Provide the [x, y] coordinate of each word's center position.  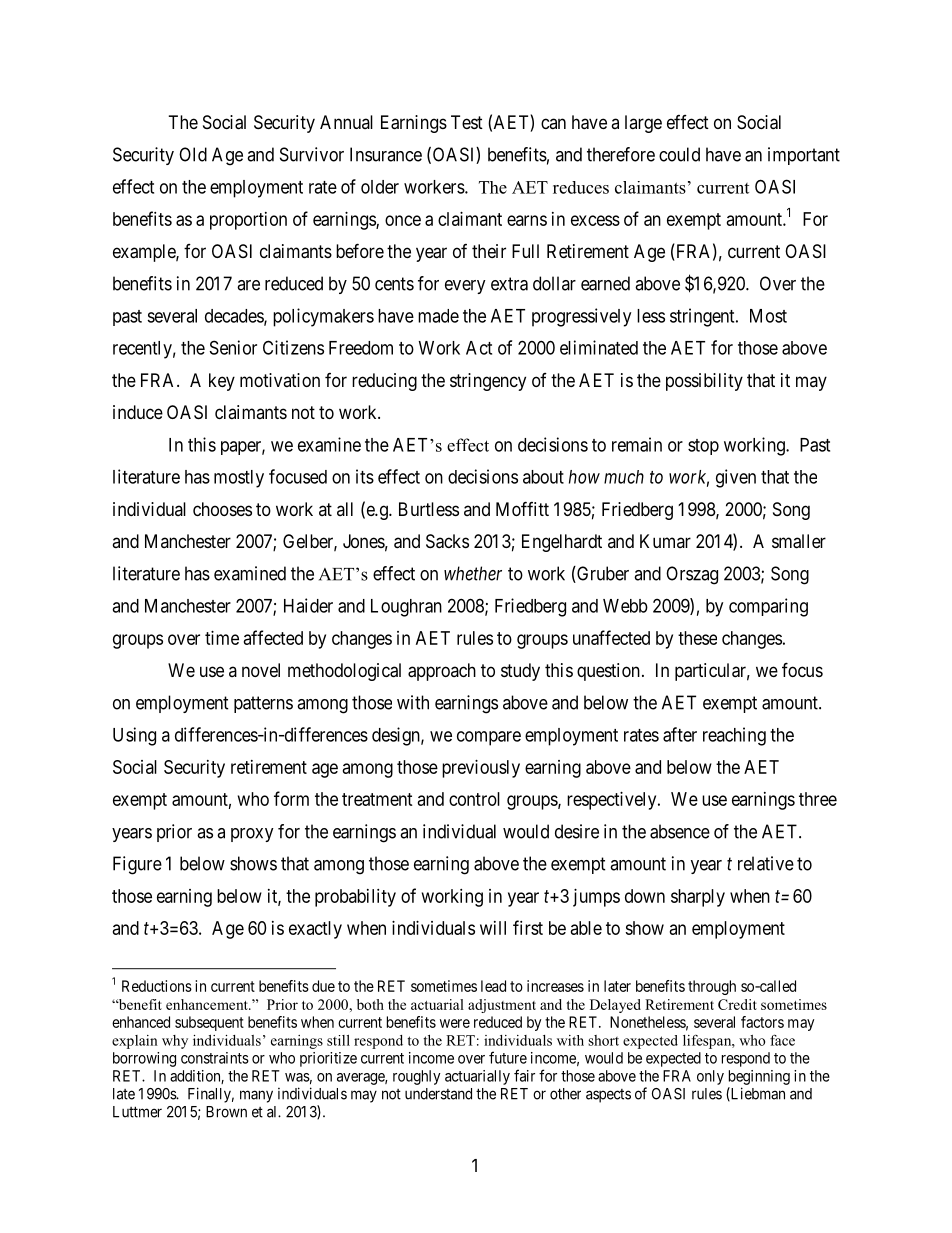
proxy [252, 835]
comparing [768, 607]
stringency [488, 382]
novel [261, 670]
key [222, 382]
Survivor [312, 154]
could [679, 154]
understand [438, 1094]
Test [467, 122]
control [474, 799]
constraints [215, 1058]
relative [766, 863]
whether [473, 573]
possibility [704, 382]
